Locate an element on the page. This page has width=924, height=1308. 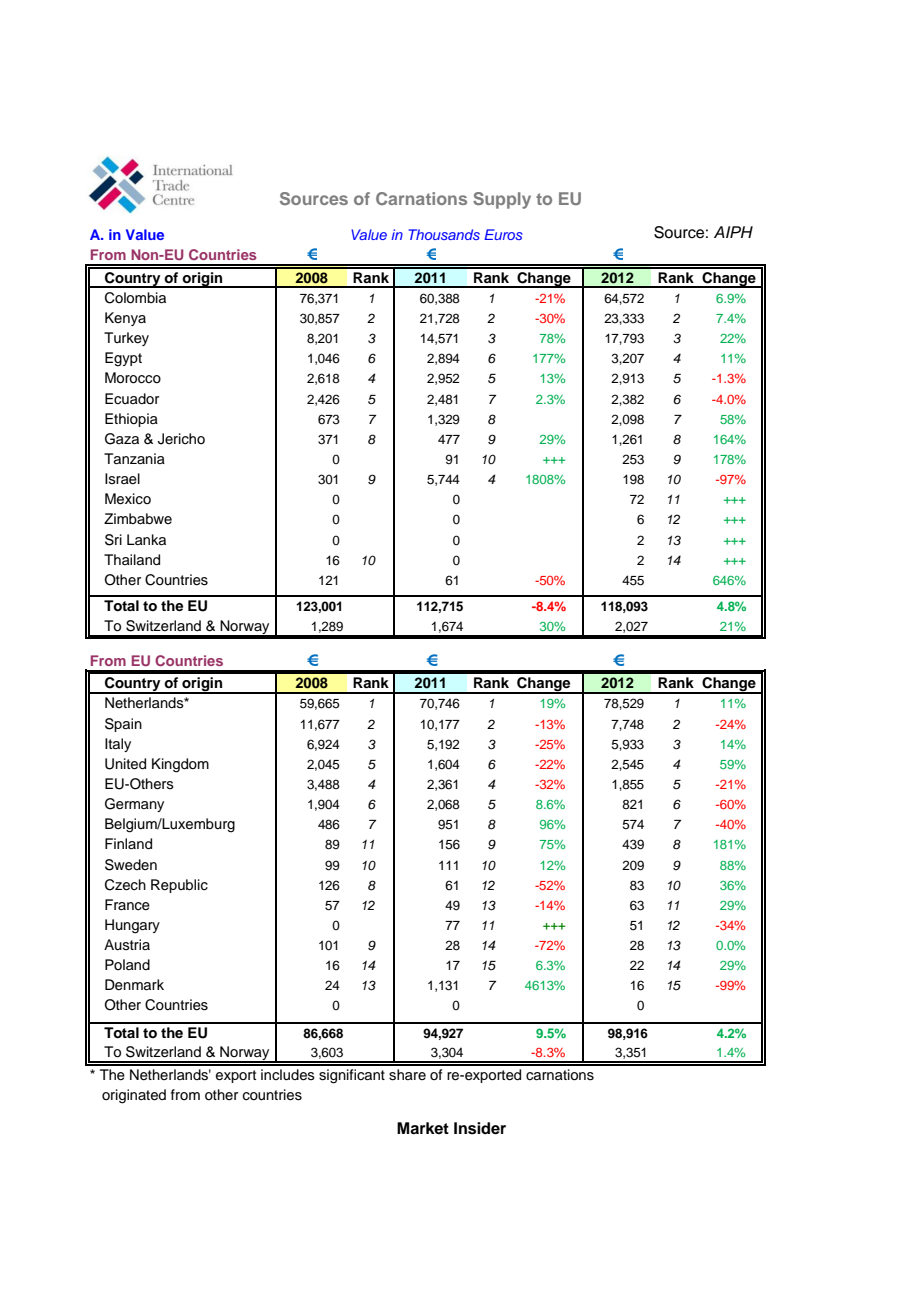
Euros is located at coordinates (503, 234).
